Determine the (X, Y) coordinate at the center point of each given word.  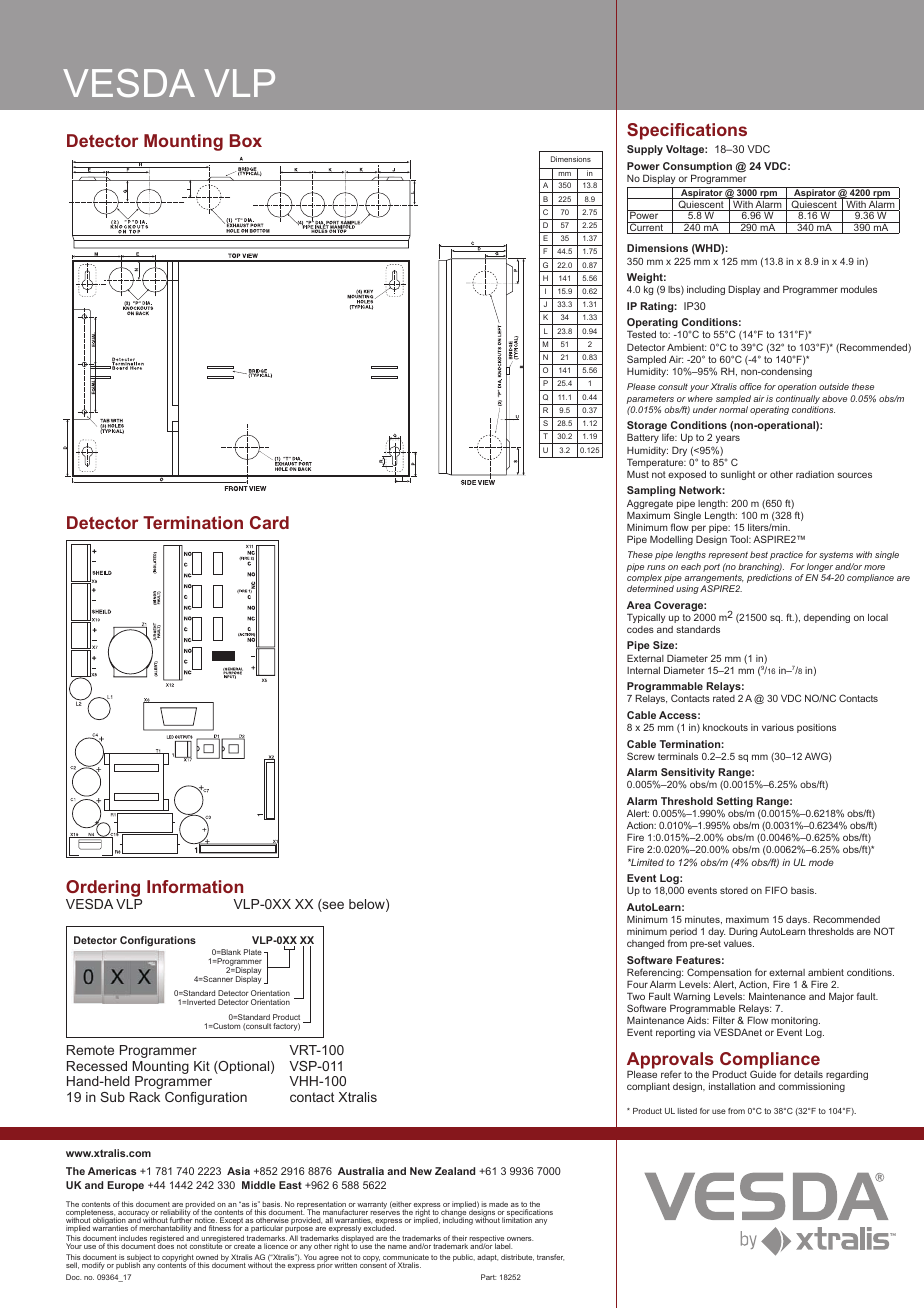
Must (638, 474)
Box (246, 140)
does (165, 1245)
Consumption (697, 168)
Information (195, 886)
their (459, 1239)
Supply (645, 150)
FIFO (776, 890)
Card (269, 522)
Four (637, 984)
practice (786, 555)
